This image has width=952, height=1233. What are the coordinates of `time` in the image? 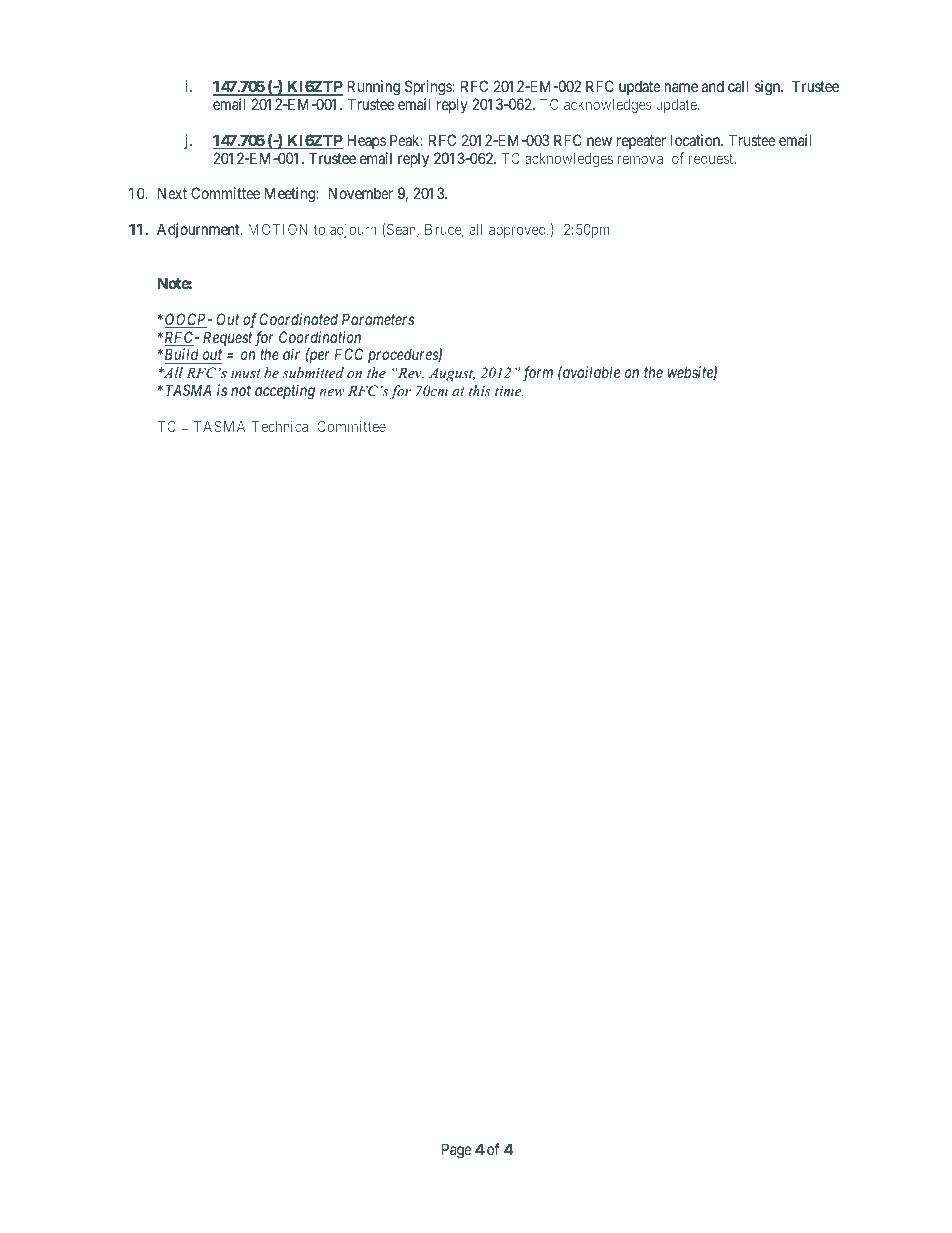 It's located at (509, 391).
